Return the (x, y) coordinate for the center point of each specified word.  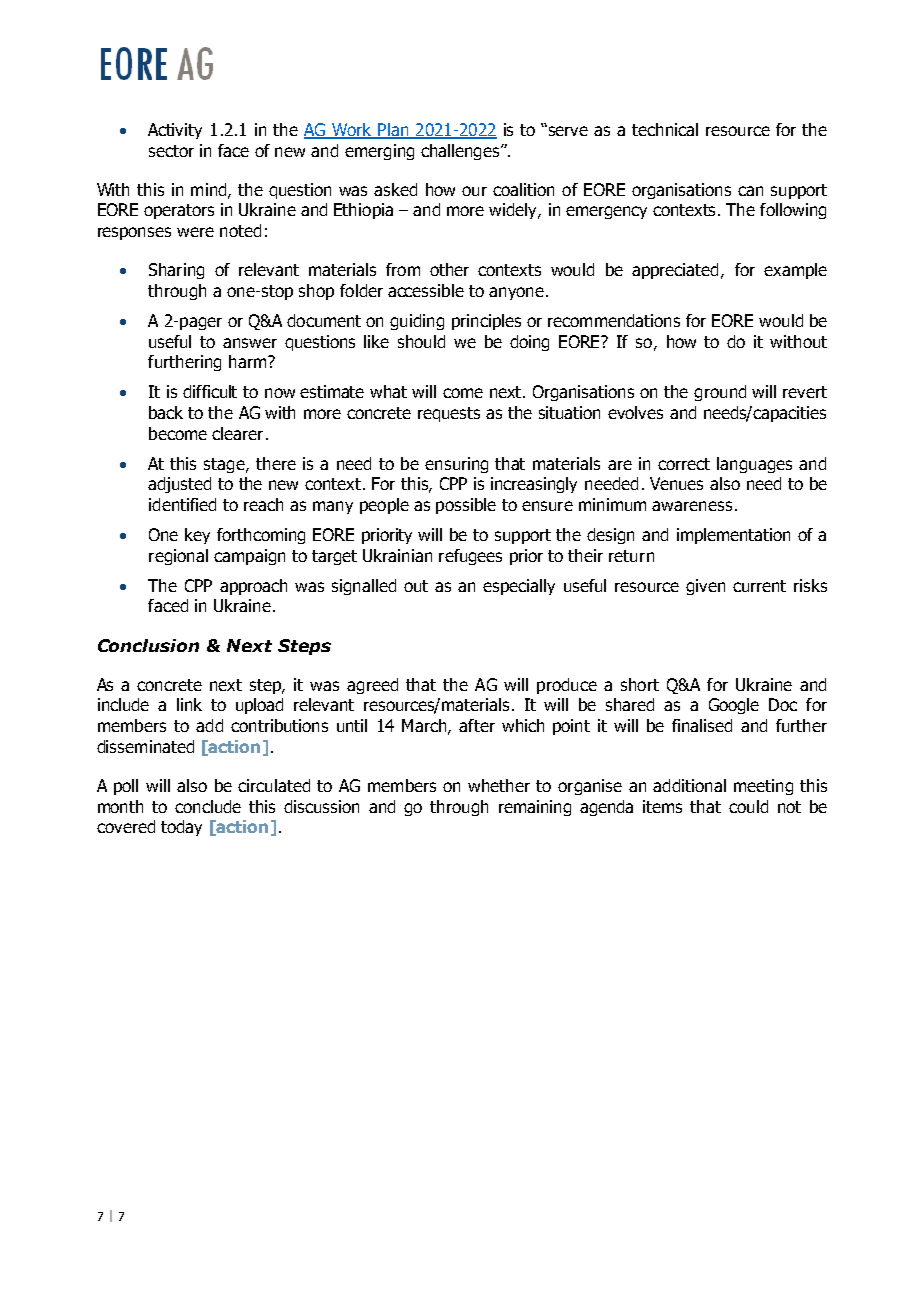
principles (486, 322)
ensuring (456, 465)
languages (754, 465)
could (748, 806)
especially (519, 587)
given (705, 587)
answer (250, 343)
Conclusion (148, 645)
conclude (208, 806)
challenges (461, 152)
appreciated (675, 271)
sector (171, 151)
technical (665, 129)
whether (499, 785)
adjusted (179, 485)
